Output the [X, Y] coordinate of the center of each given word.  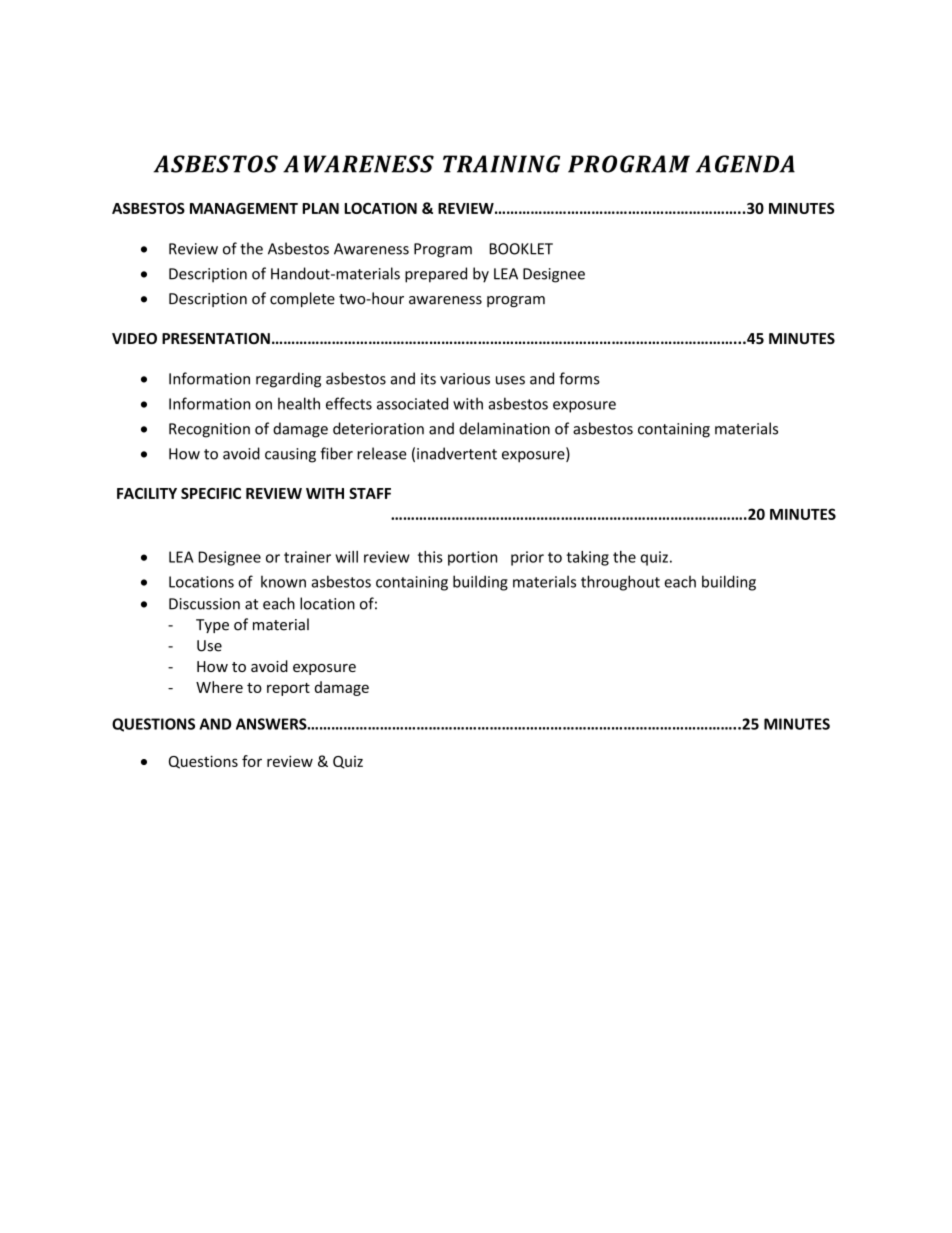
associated [412, 403]
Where [219, 687]
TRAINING [501, 164]
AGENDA [745, 164]
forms [579, 378]
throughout [620, 583]
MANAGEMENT [244, 208]
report [288, 689]
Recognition [209, 430]
